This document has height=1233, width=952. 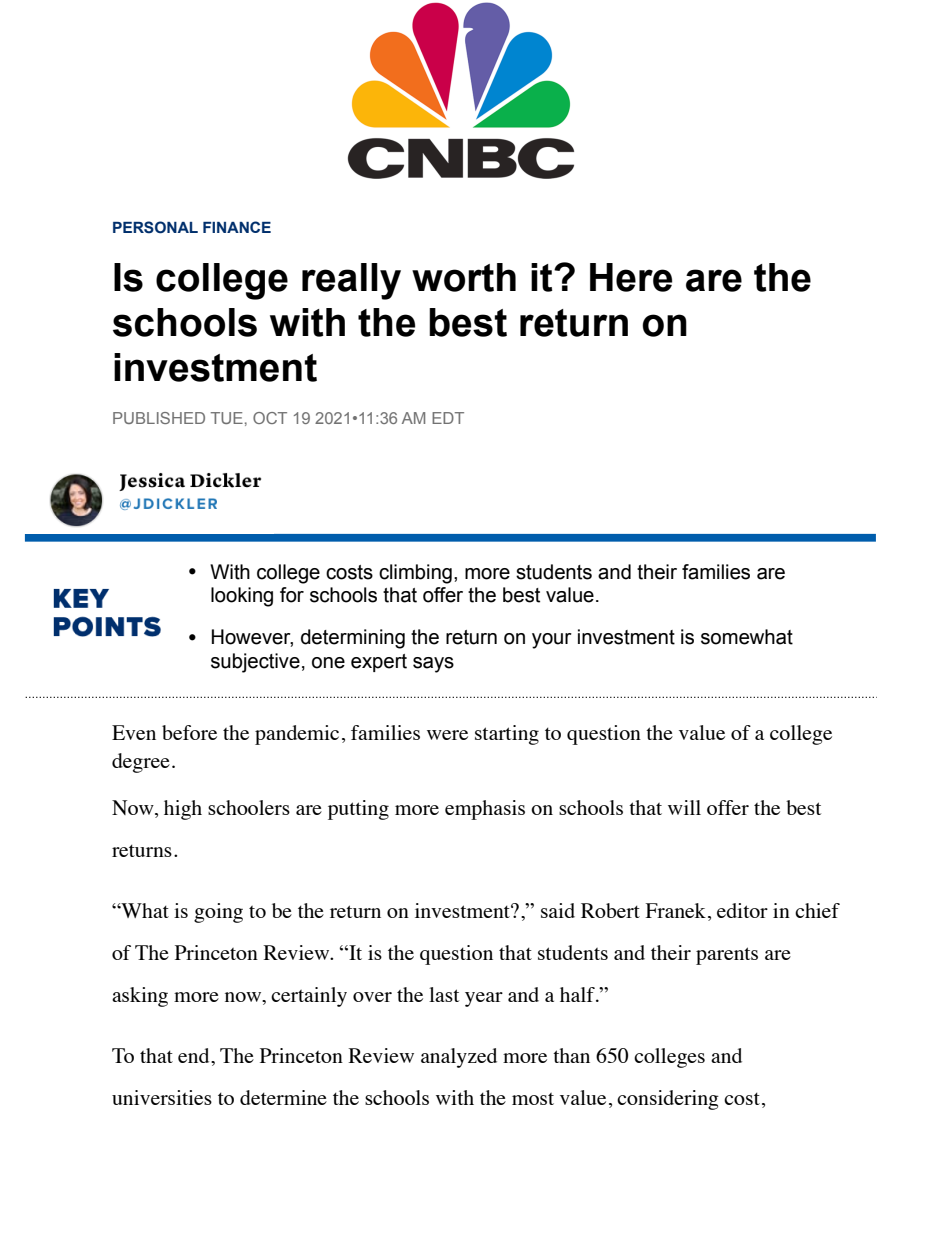 I want to click on will, so click(x=684, y=807).
